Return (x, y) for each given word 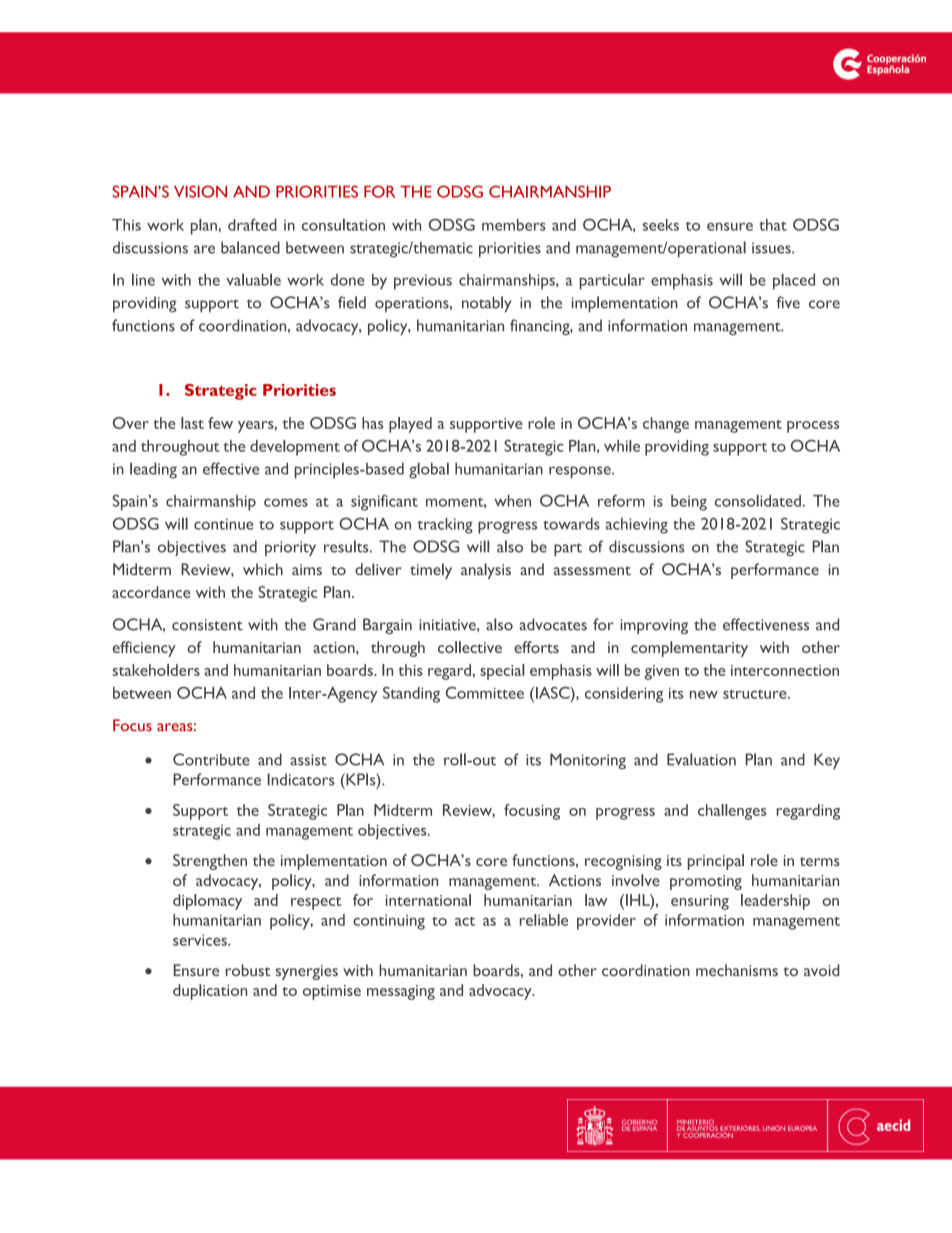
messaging (401, 992)
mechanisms (737, 970)
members (514, 225)
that (773, 225)
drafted (252, 224)
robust (247, 970)
